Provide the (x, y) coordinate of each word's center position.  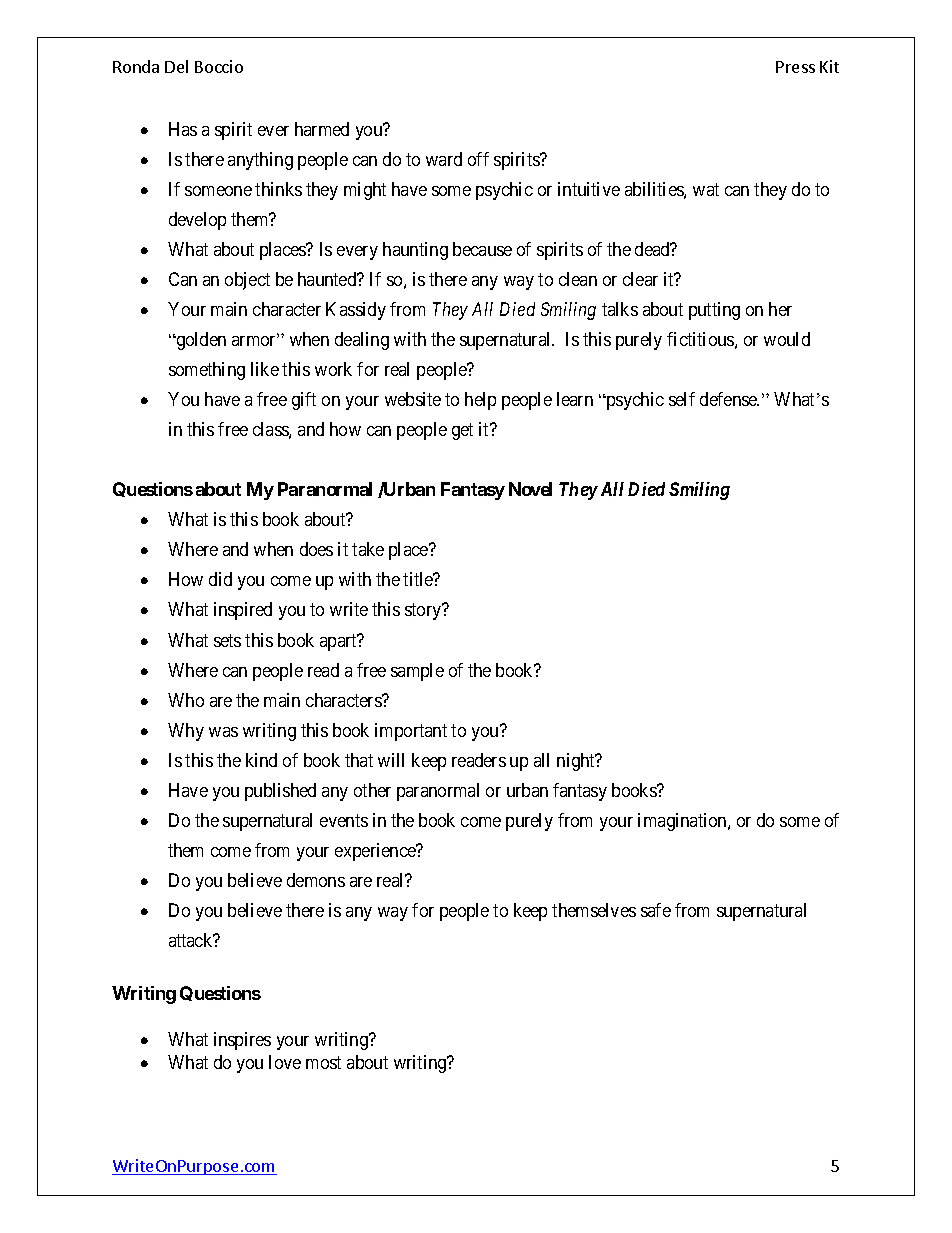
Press (795, 67)
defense (729, 399)
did (220, 579)
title (419, 579)
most (323, 1062)
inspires (242, 1041)
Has (183, 129)
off (478, 159)
